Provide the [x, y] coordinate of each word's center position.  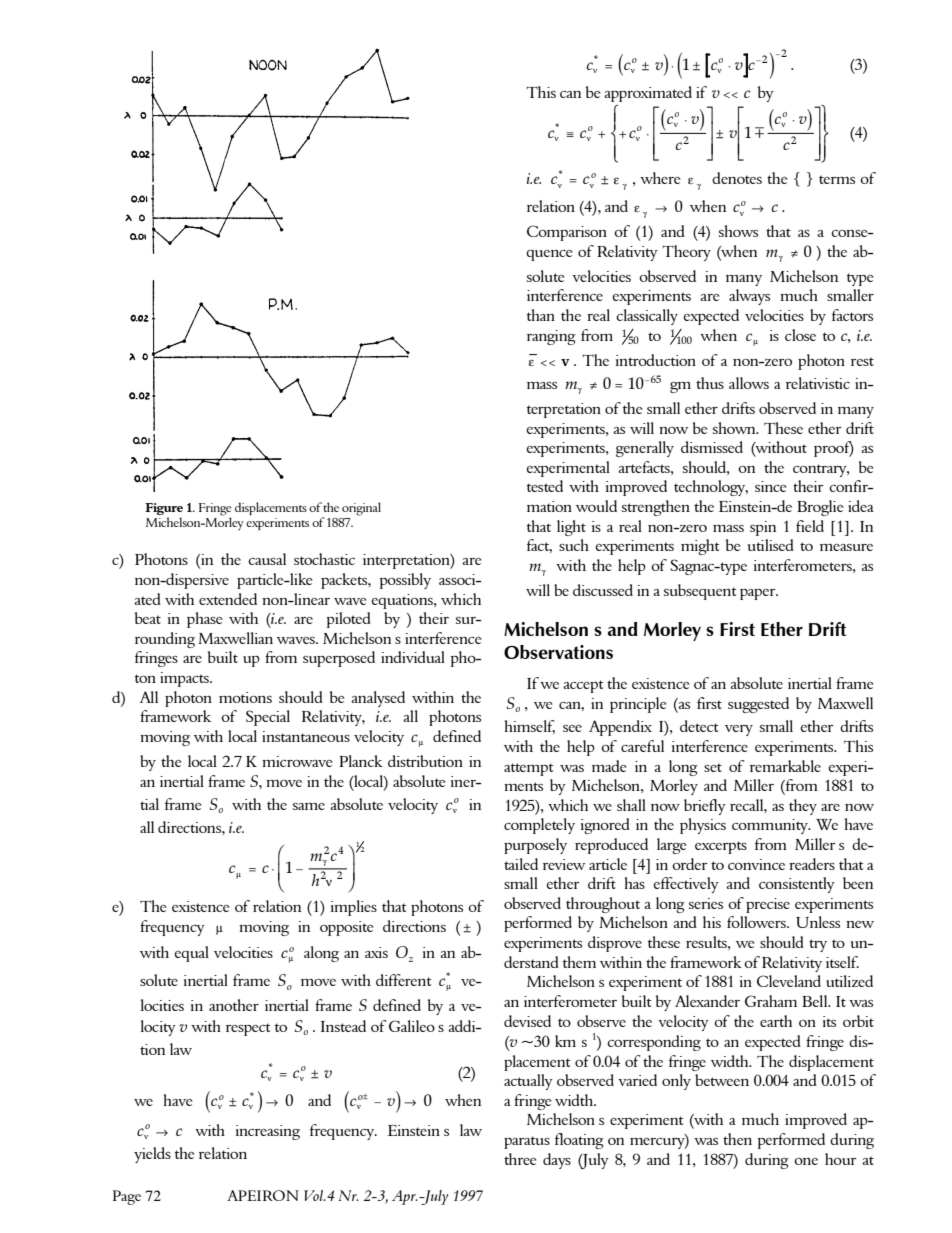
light [571, 528]
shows [738, 231]
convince [756, 864]
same [309, 806]
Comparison [567, 233]
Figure [164, 509]
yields [152, 1155]
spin [763, 528]
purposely [535, 846]
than [541, 315]
